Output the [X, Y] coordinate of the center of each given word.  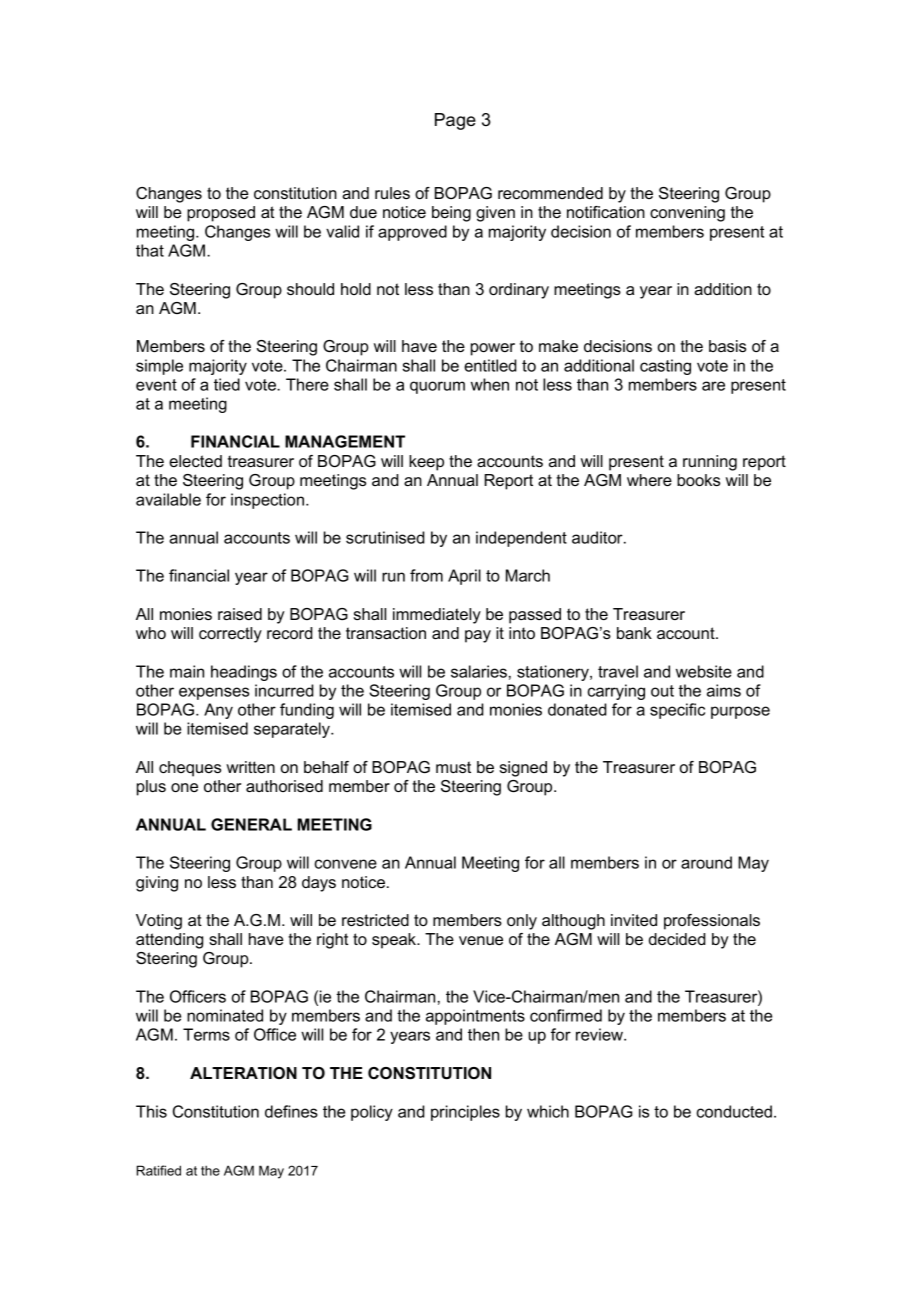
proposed [221, 214]
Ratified [159, 1170]
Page [455, 121]
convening [687, 214]
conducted [734, 1111]
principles [465, 1113]
